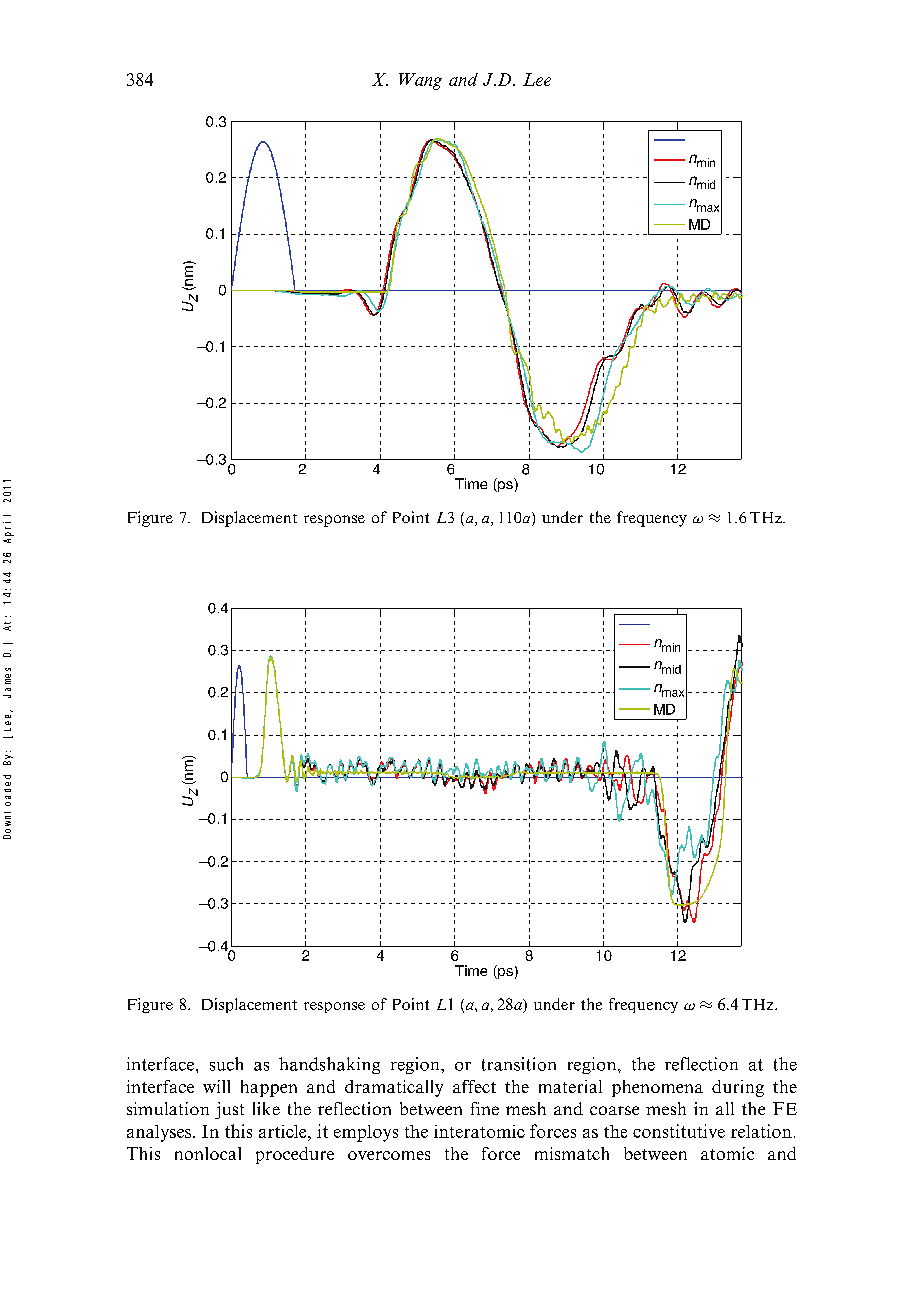 The width and height of the document is (923, 1316). I want to click on will, so click(216, 1086).
